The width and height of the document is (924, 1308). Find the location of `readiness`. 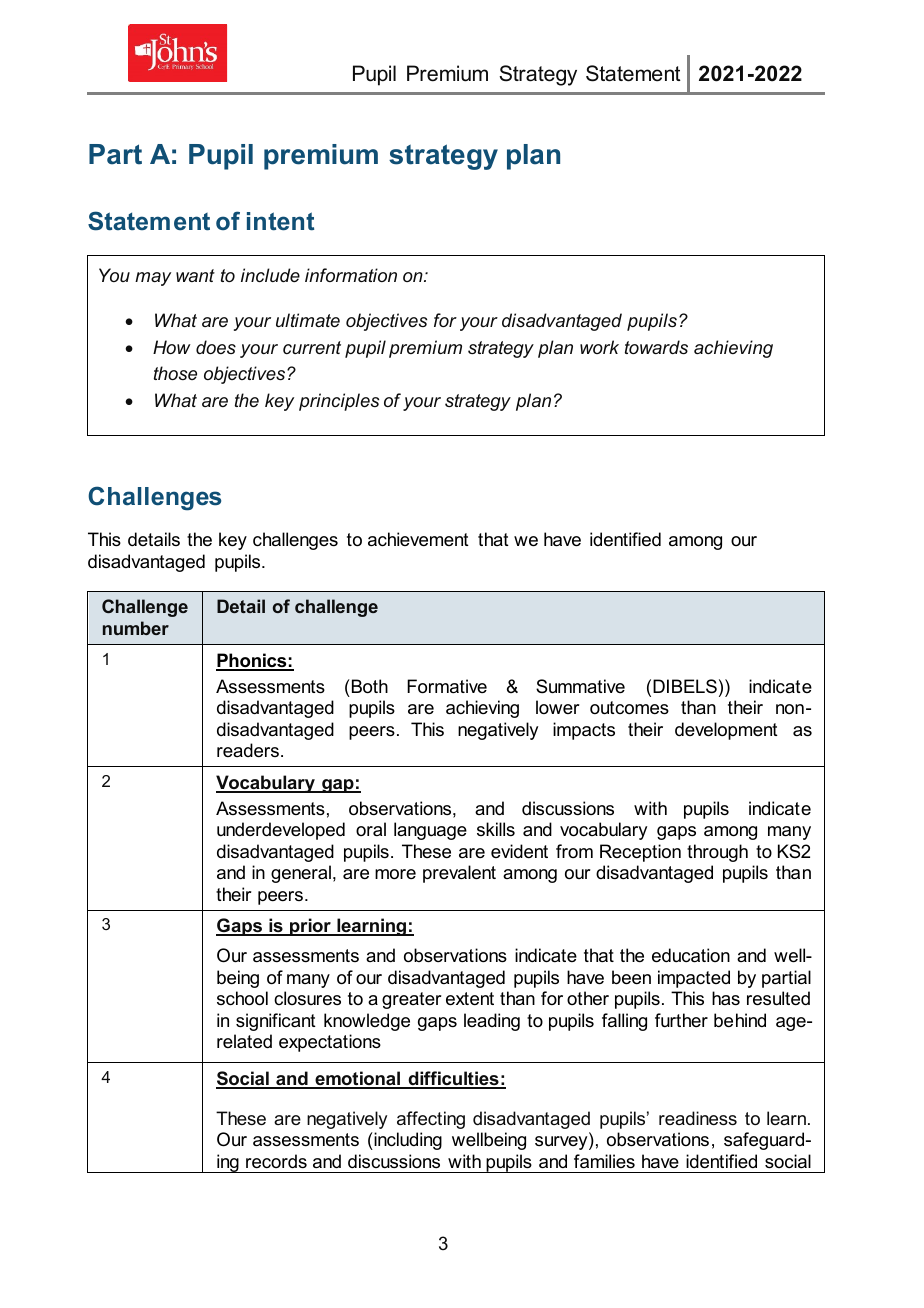

readiness is located at coordinates (698, 1118).
